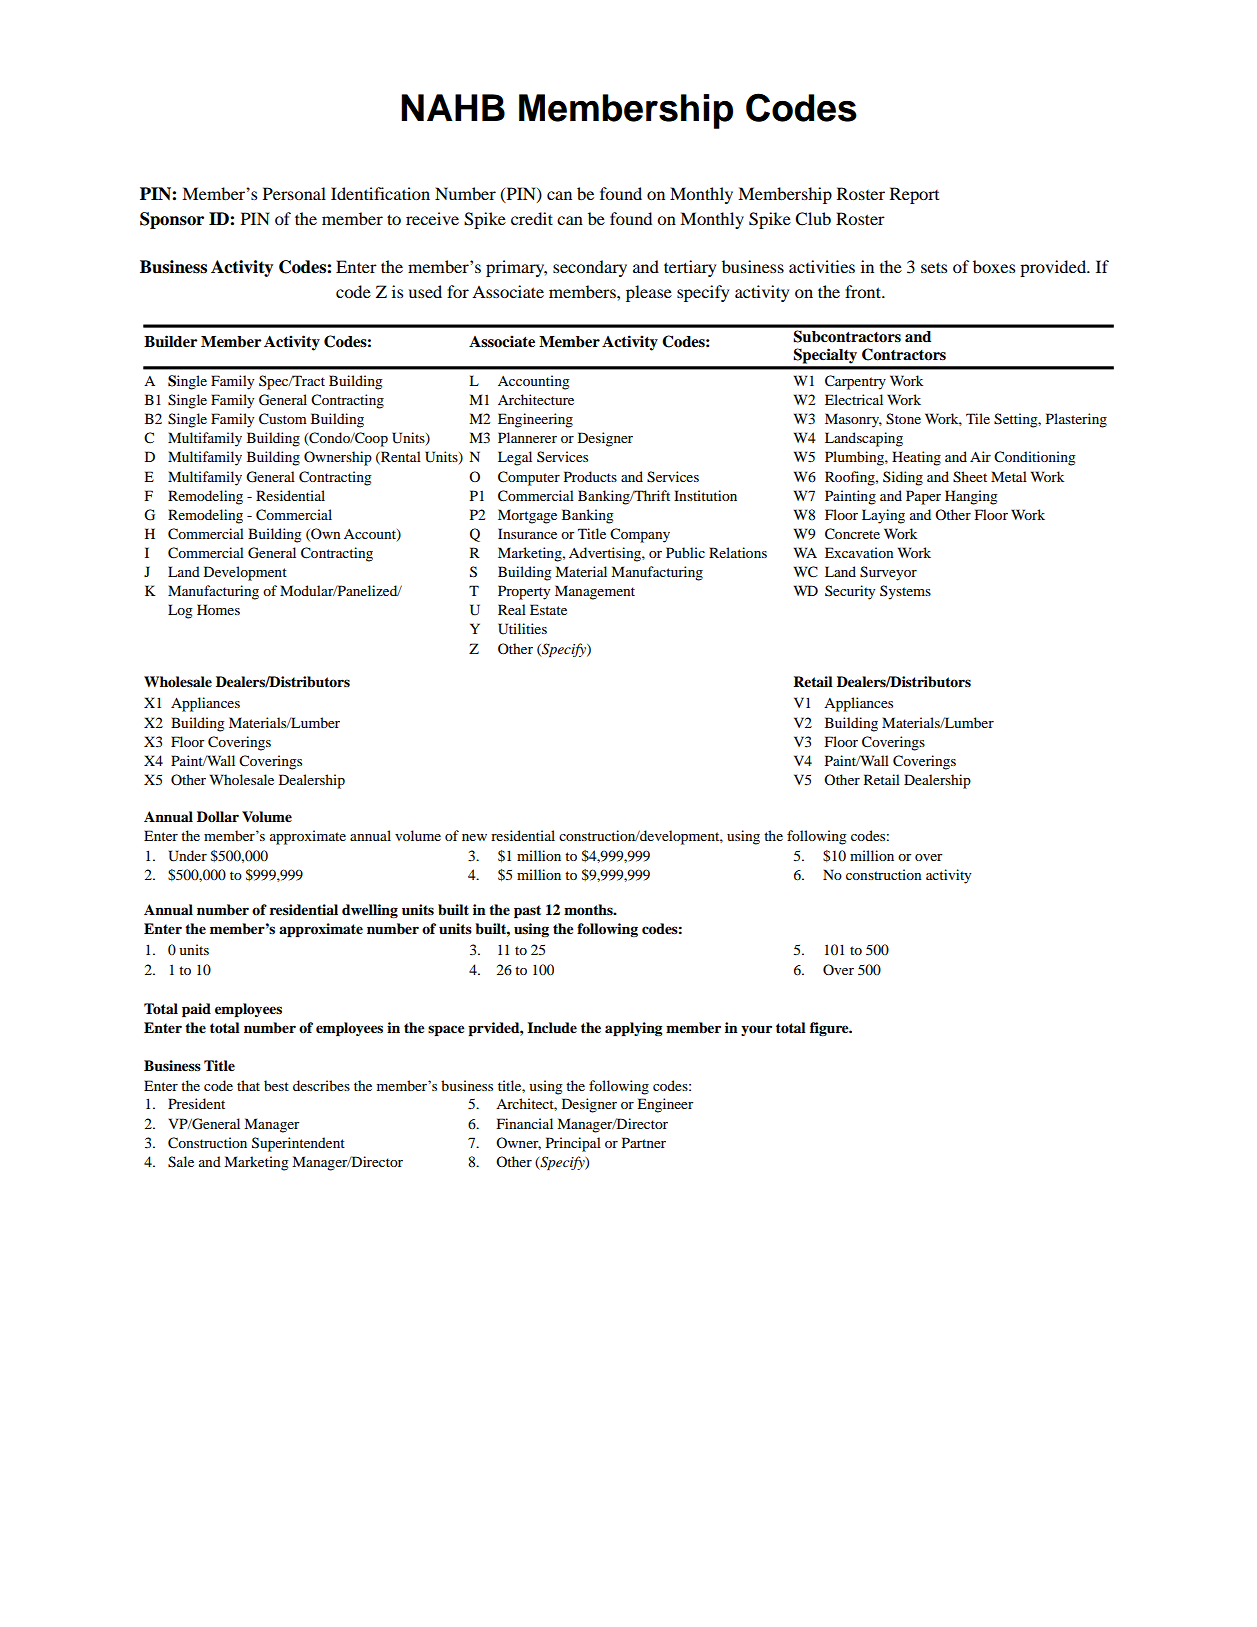  Describe the element at coordinates (532, 218) in the image. I see `credit` at that location.
